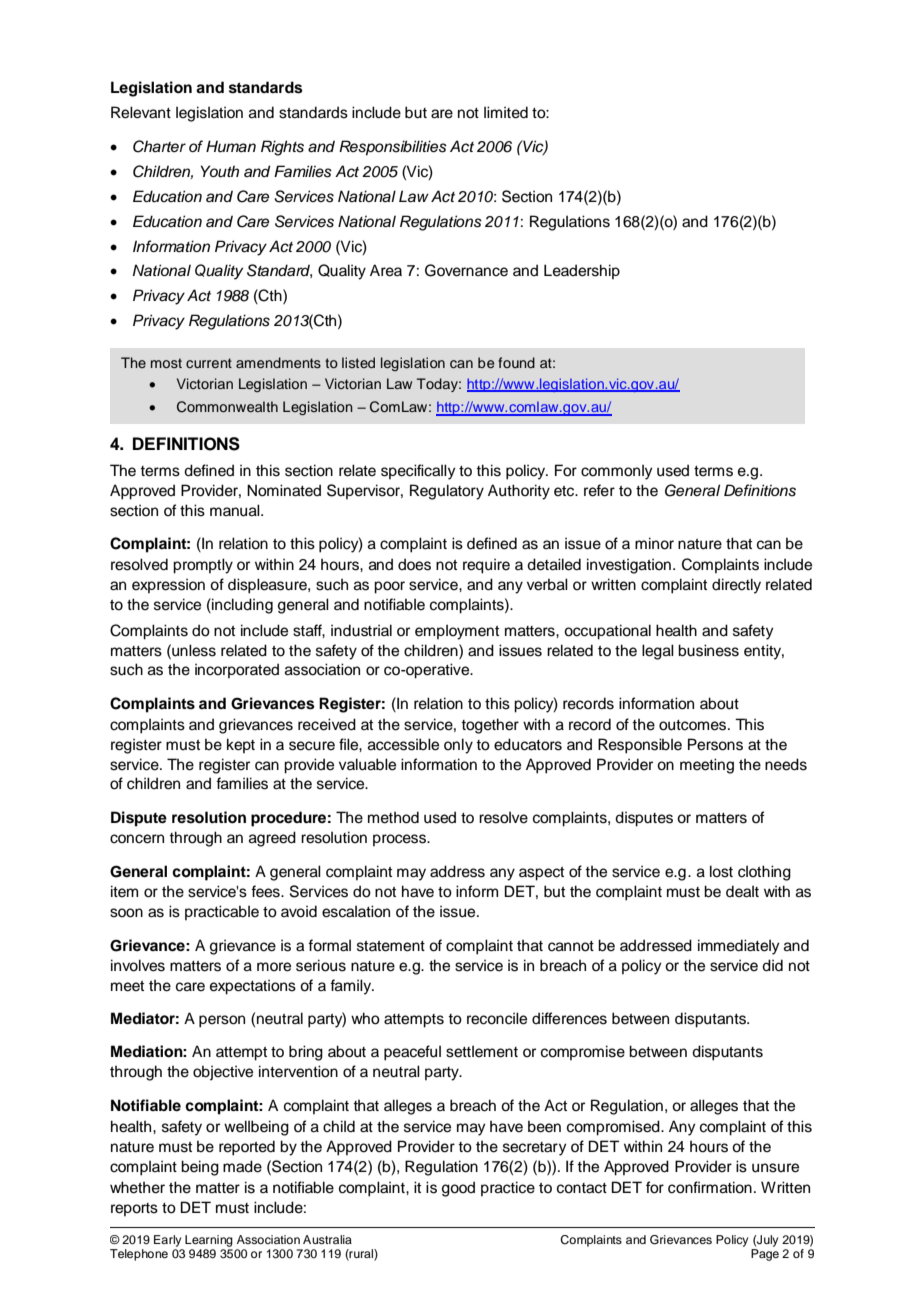  I want to click on Responsibilities, so click(393, 148).
